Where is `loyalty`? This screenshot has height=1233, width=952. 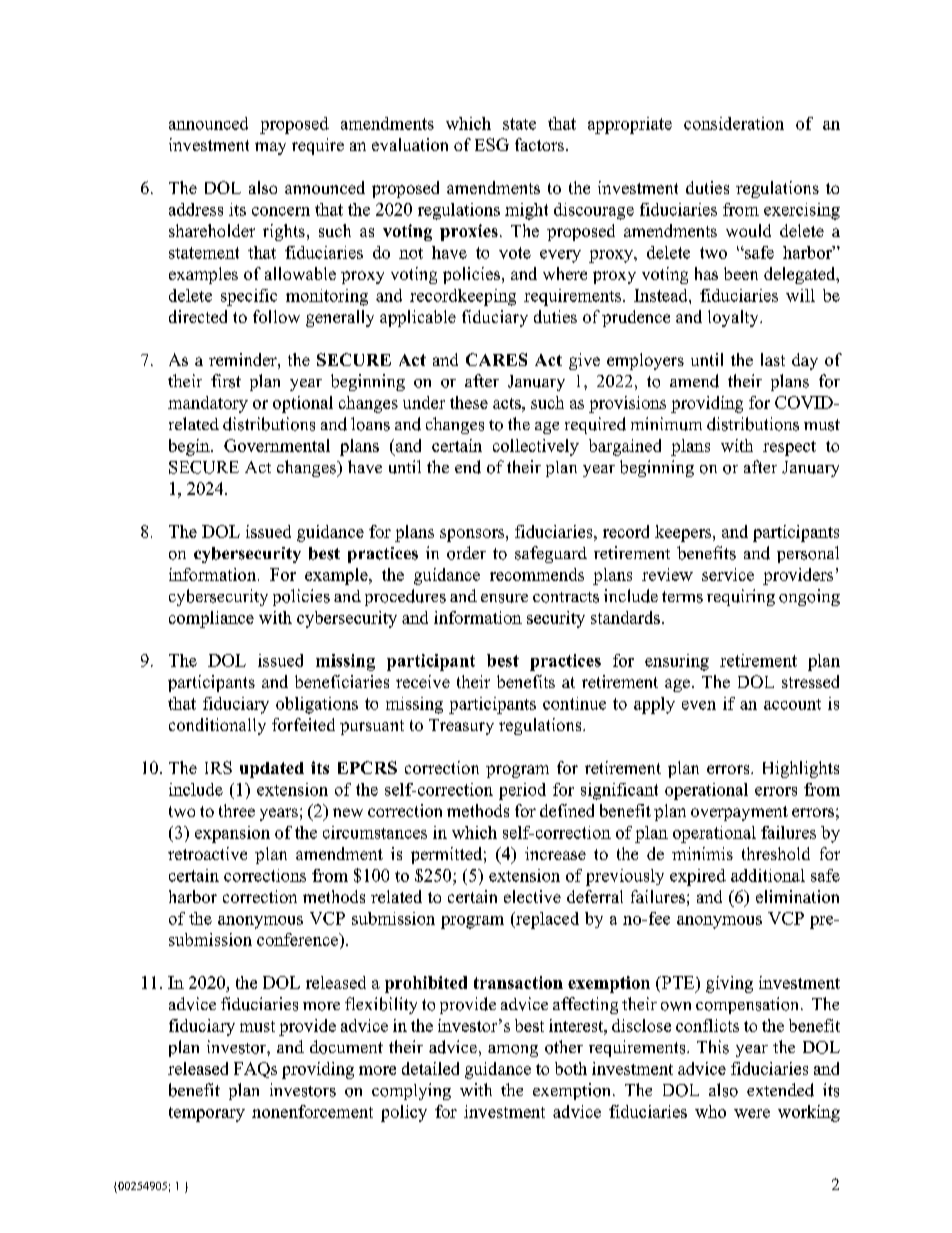 loyalty is located at coordinates (734, 318).
